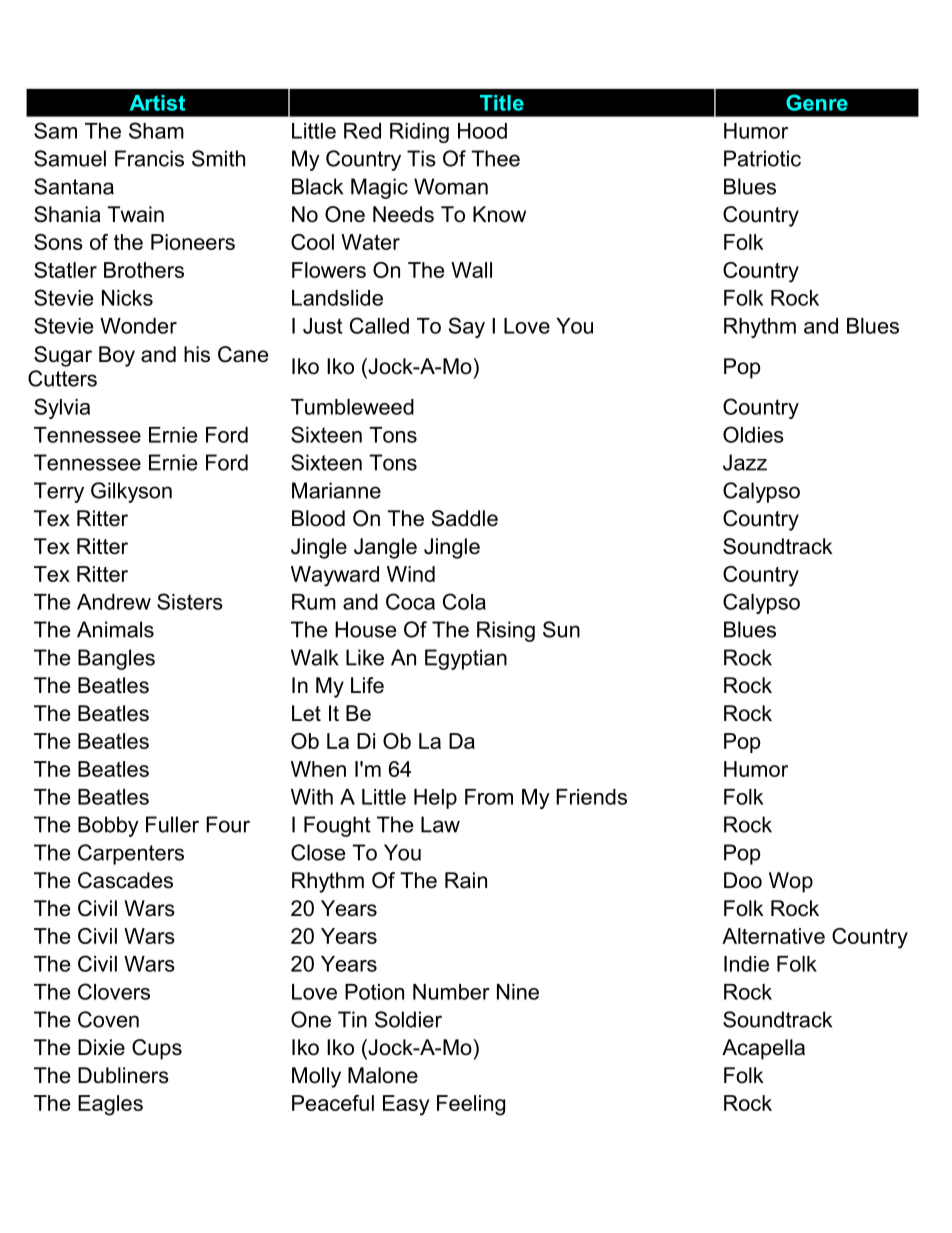 This screenshot has height=1233, width=952. Describe the element at coordinates (383, 1075) in the screenshot. I see `Malone` at that location.
